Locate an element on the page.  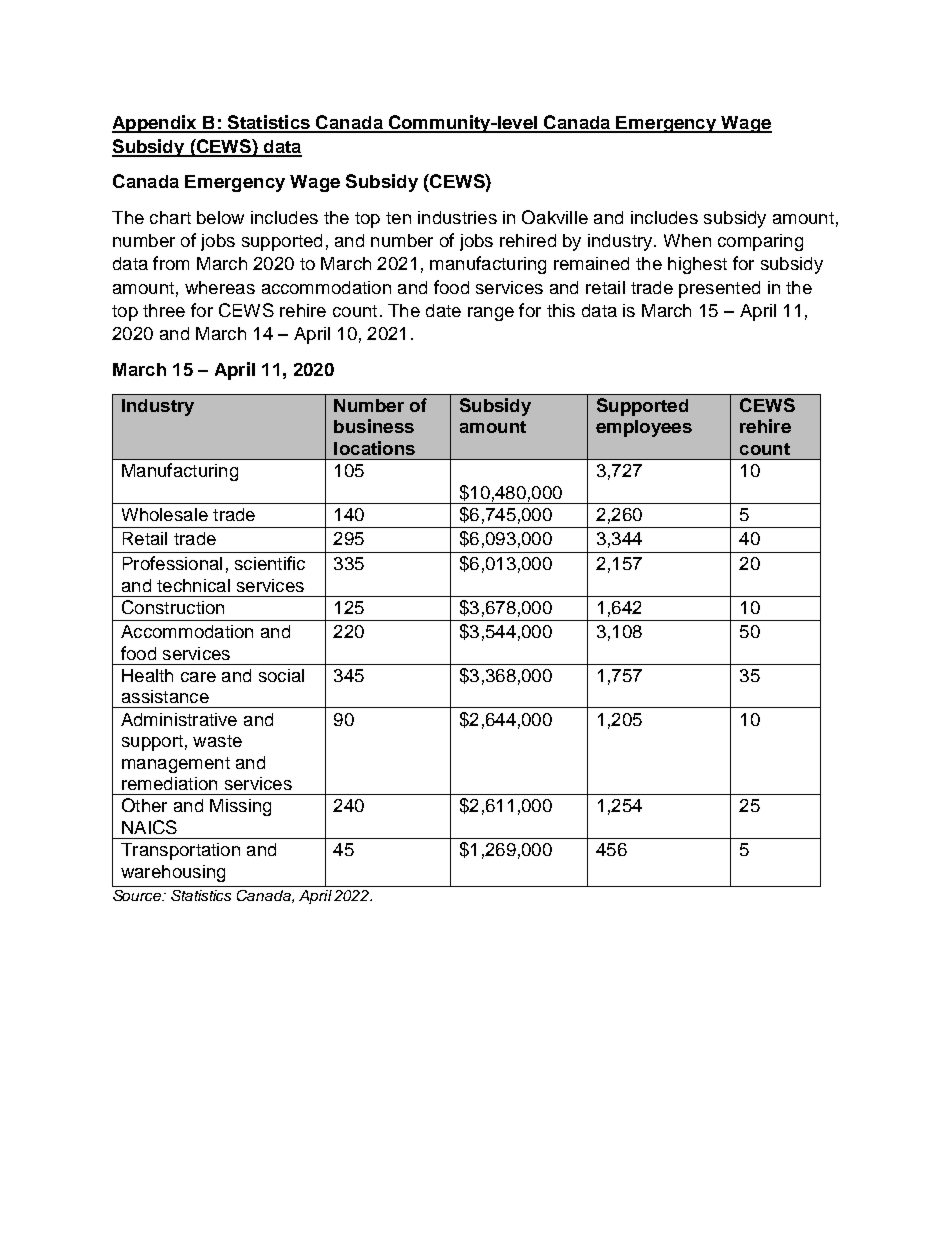
Missing is located at coordinates (240, 807).
